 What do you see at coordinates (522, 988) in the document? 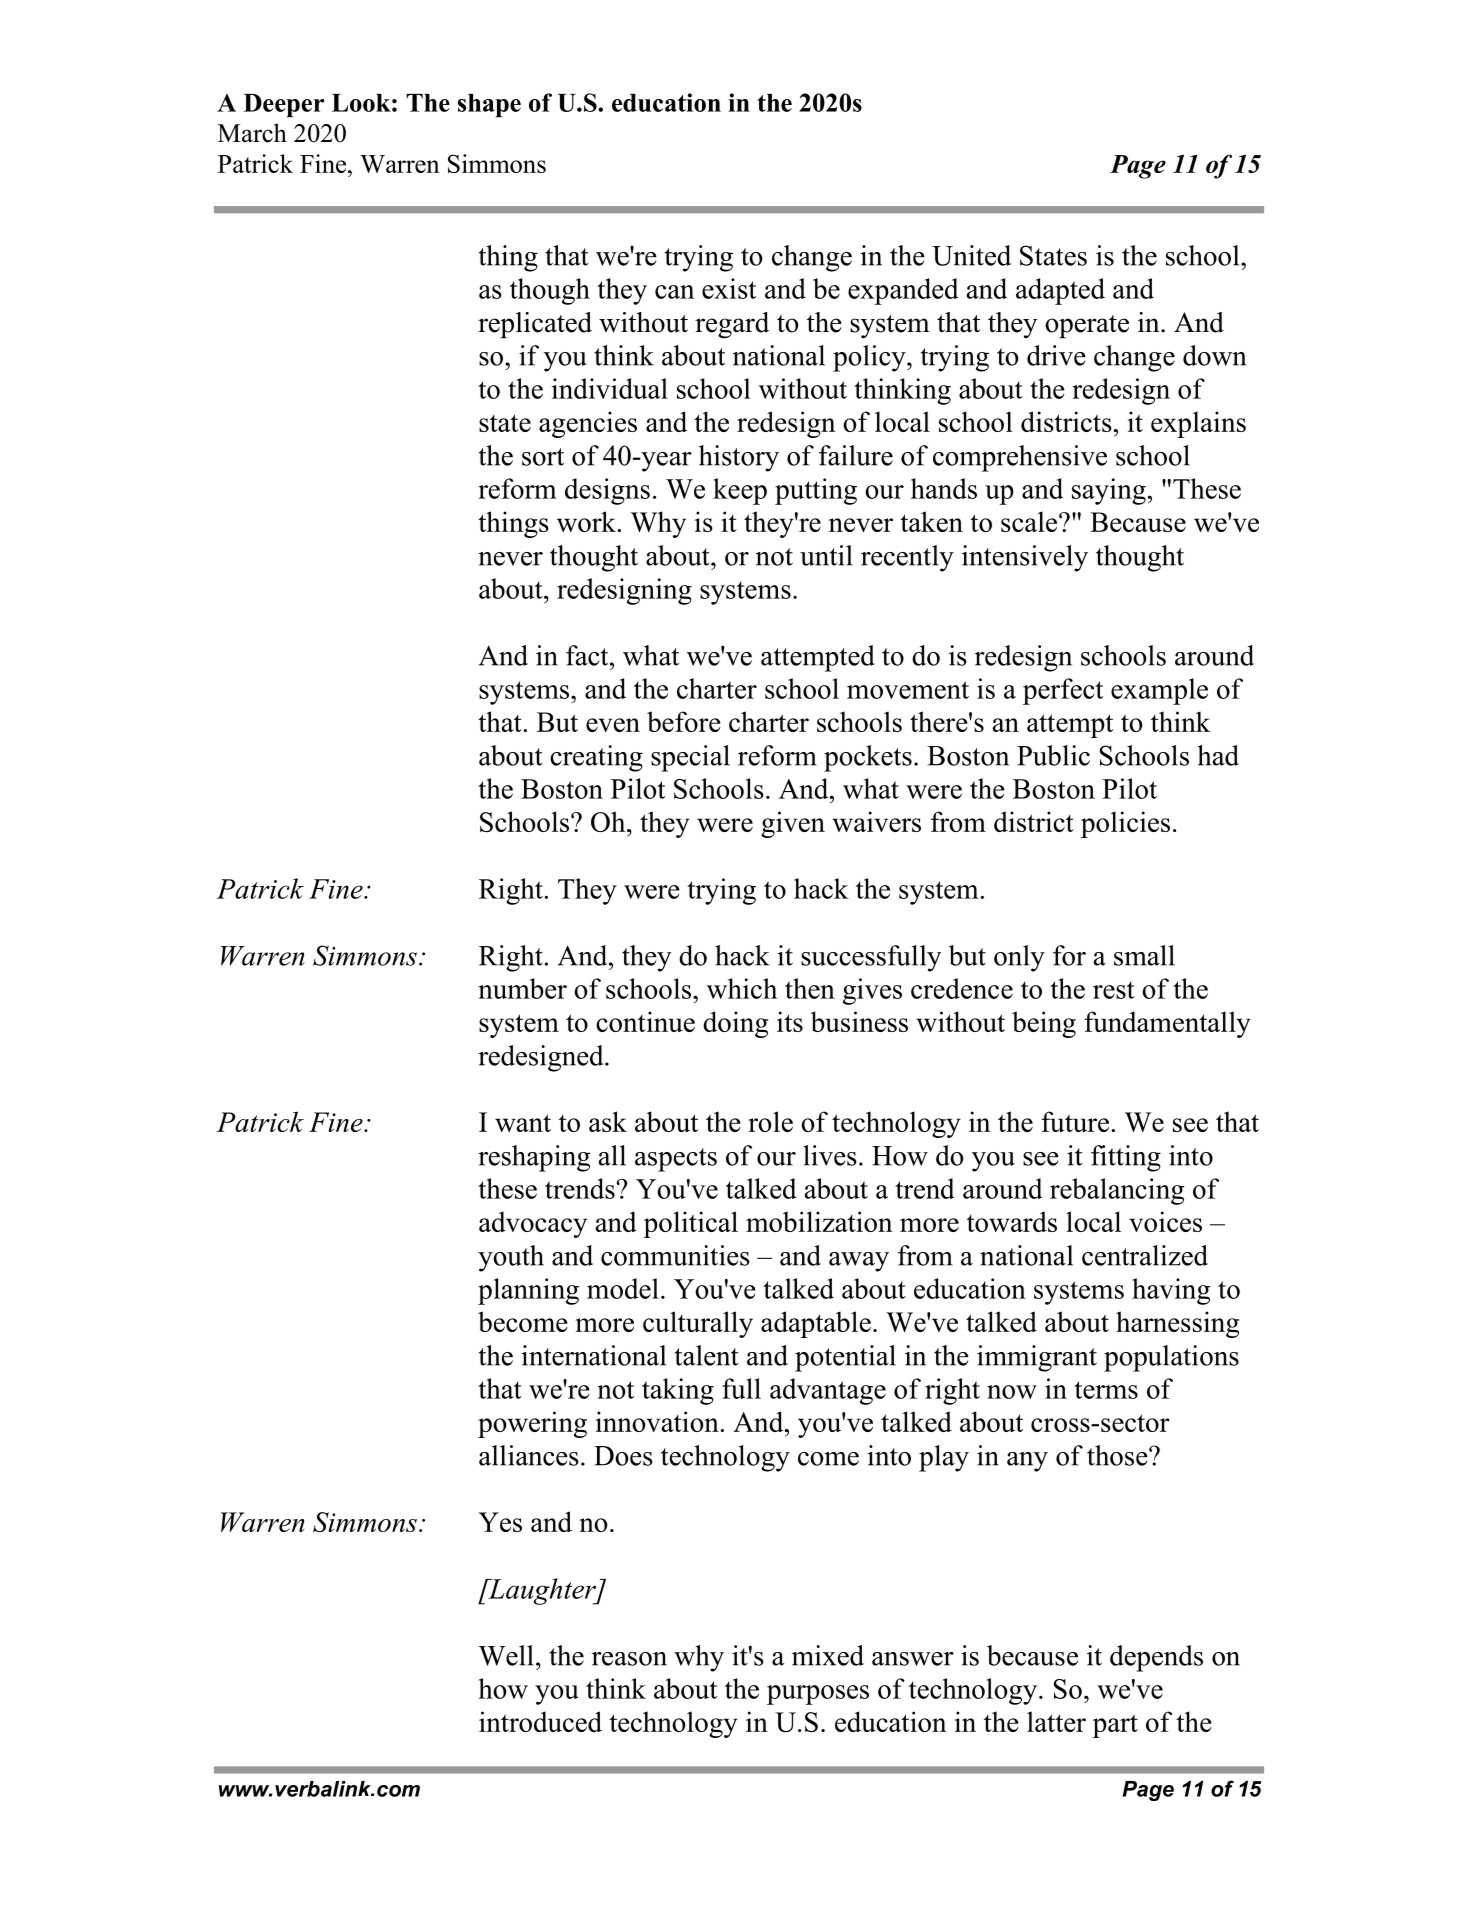
I see `number` at bounding box center [522, 988].
